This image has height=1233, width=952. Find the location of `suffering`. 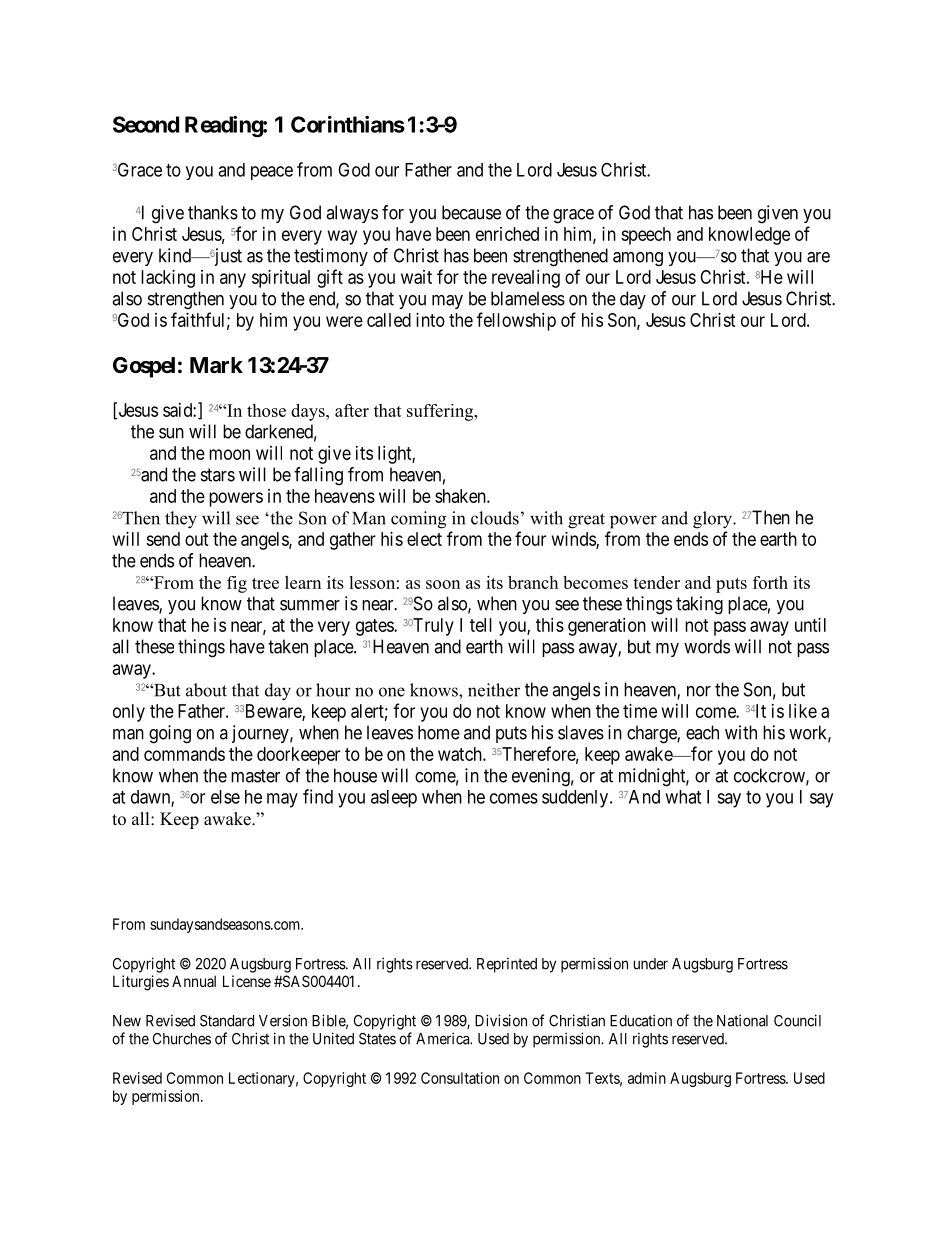

suffering is located at coordinates (441, 412).
